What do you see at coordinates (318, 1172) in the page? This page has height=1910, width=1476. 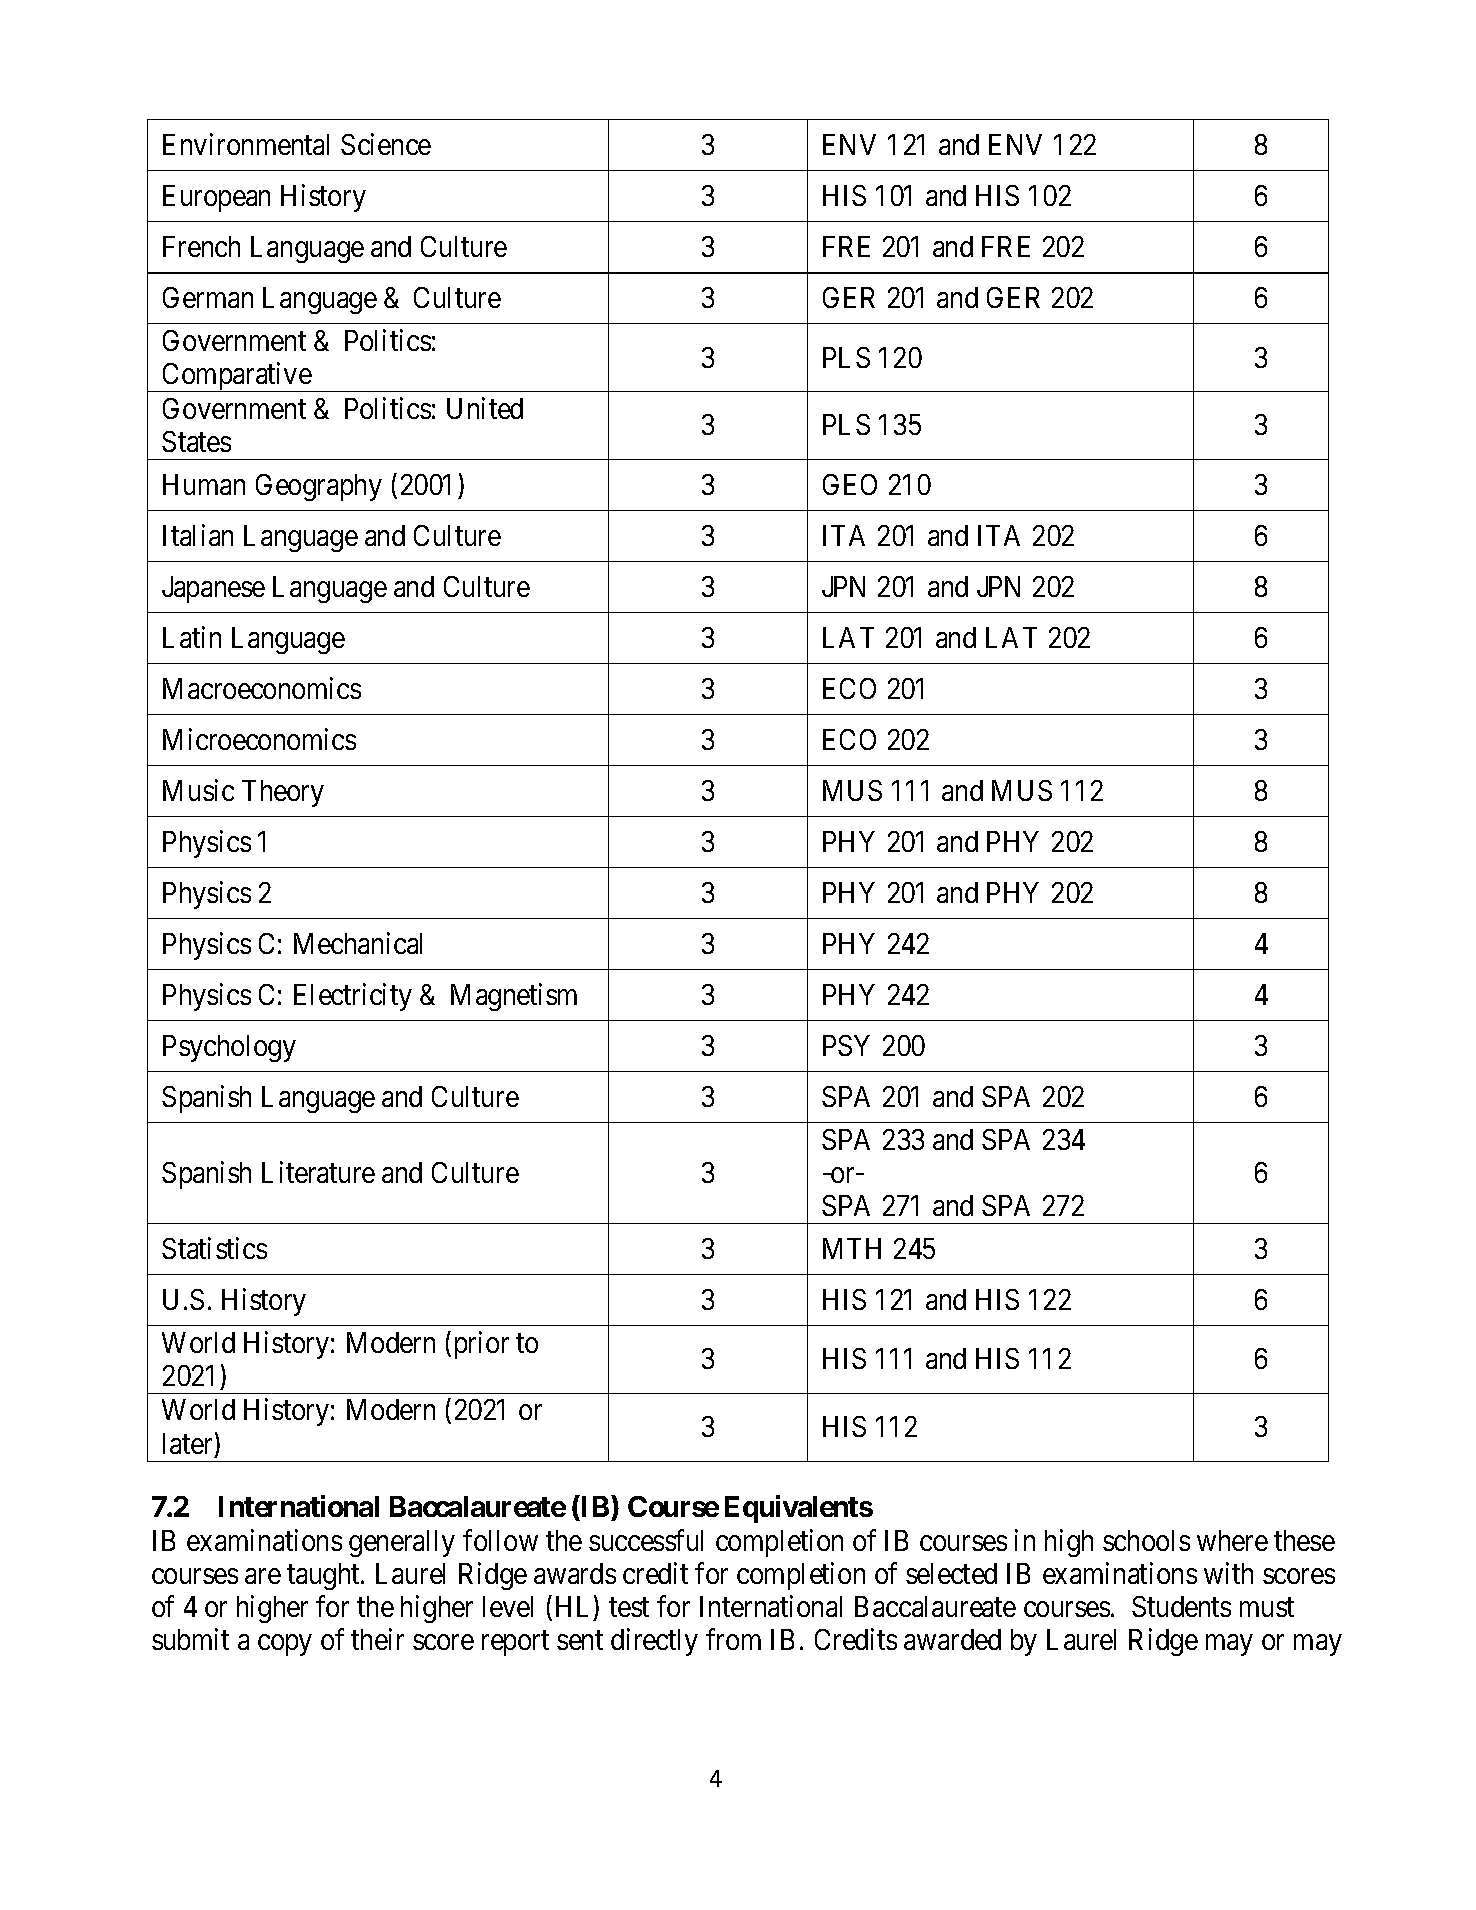 I see `Literature` at bounding box center [318, 1172].
